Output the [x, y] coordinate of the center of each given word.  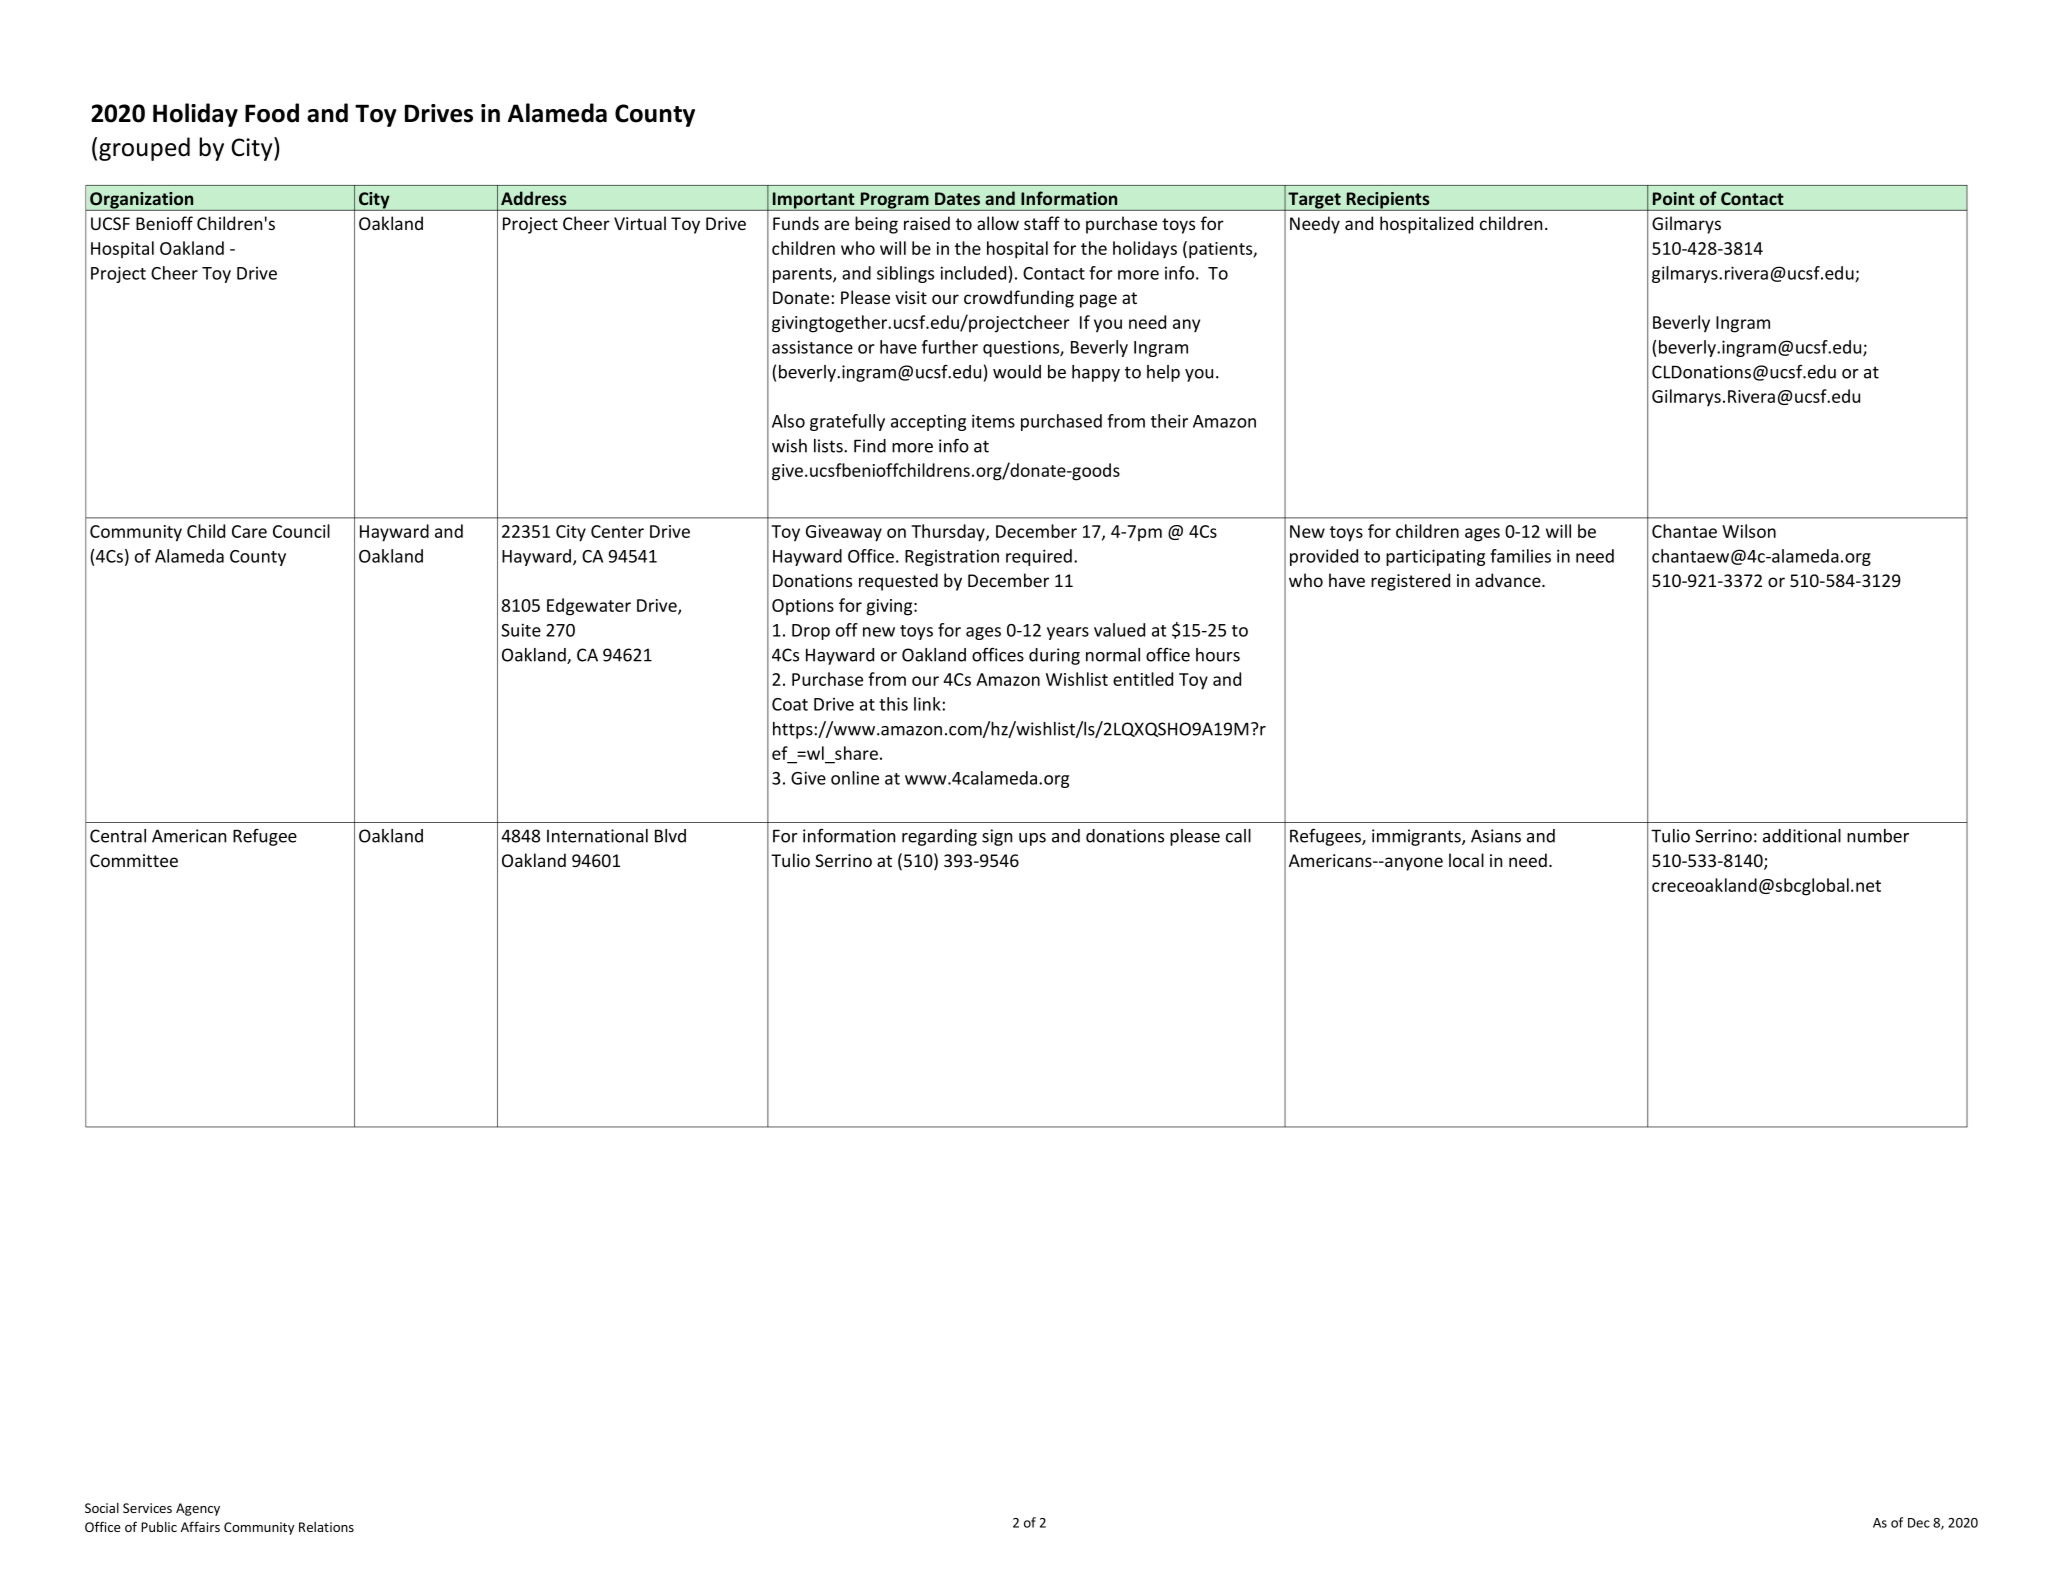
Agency [198, 1509]
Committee [134, 860]
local [1466, 860]
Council [301, 531]
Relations [326, 1527]
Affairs [200, 1526]
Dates [957, 198]
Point [1674, 198]
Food [272, 113]
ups [1032, 839]
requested [898, 582]
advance [1509, 580]
